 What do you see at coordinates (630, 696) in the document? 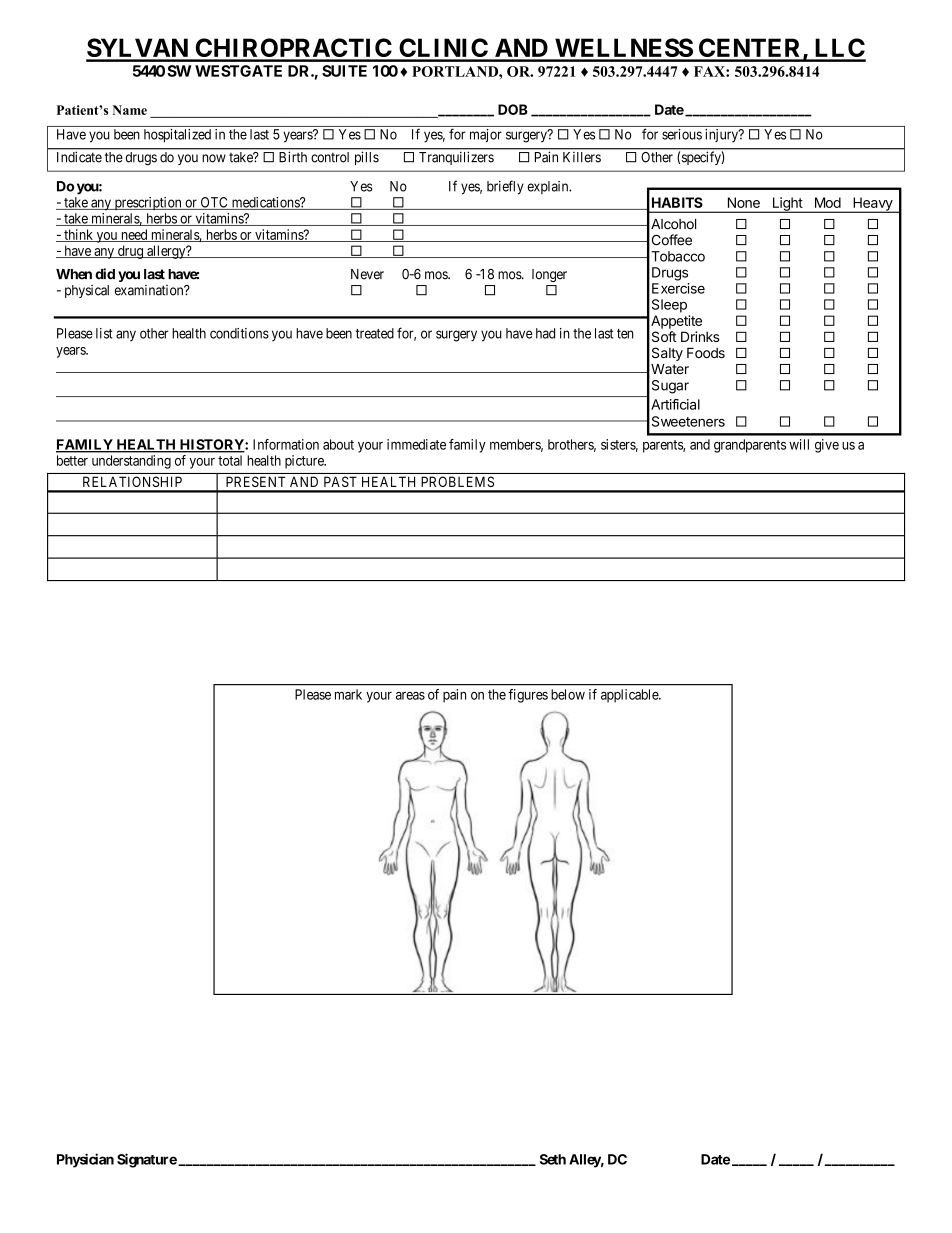
I see `applicable` at bounding box center [630, 696].
